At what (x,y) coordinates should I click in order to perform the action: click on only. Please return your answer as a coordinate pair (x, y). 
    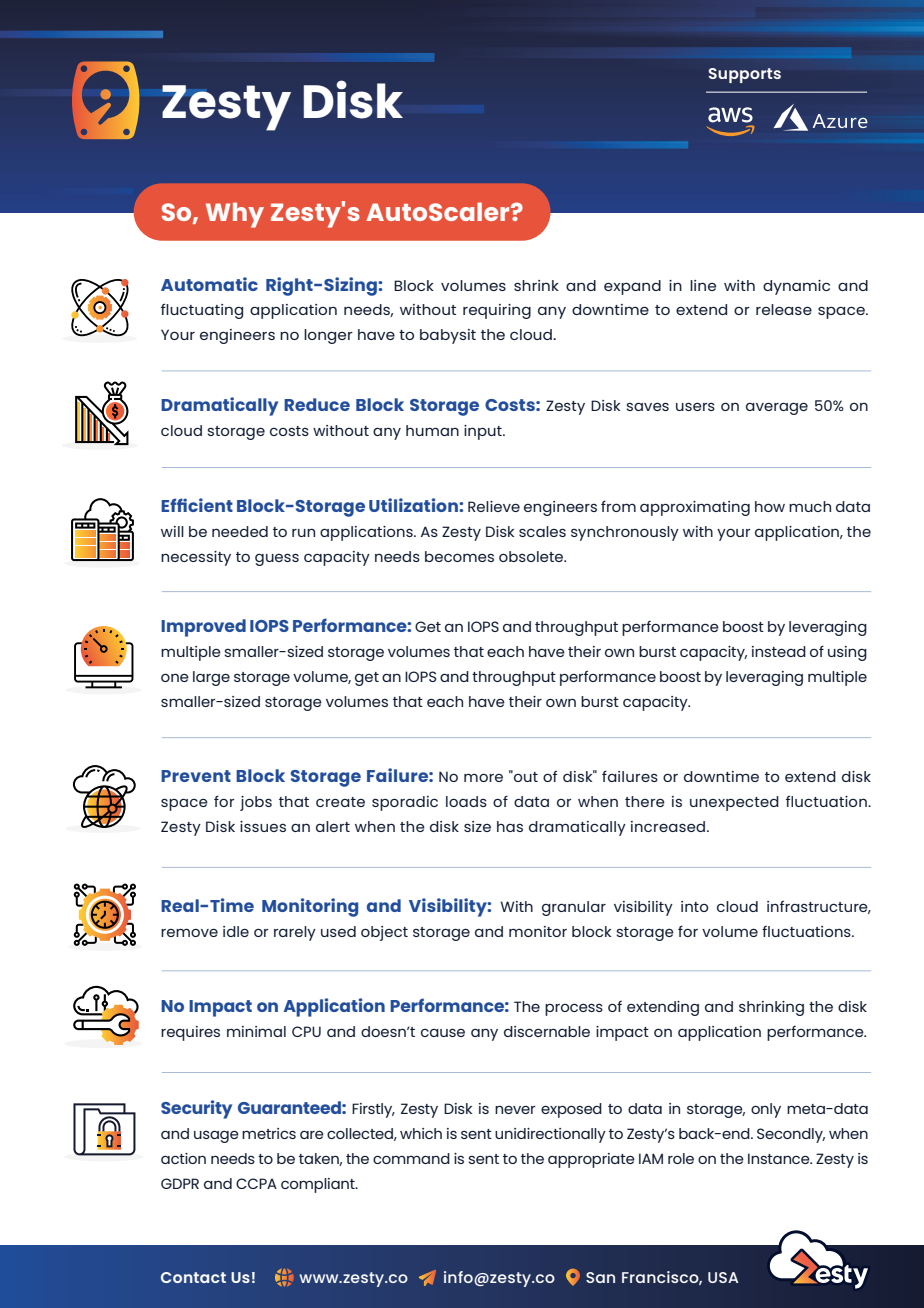
    Looking at the image, I should click on (766, 1110).
